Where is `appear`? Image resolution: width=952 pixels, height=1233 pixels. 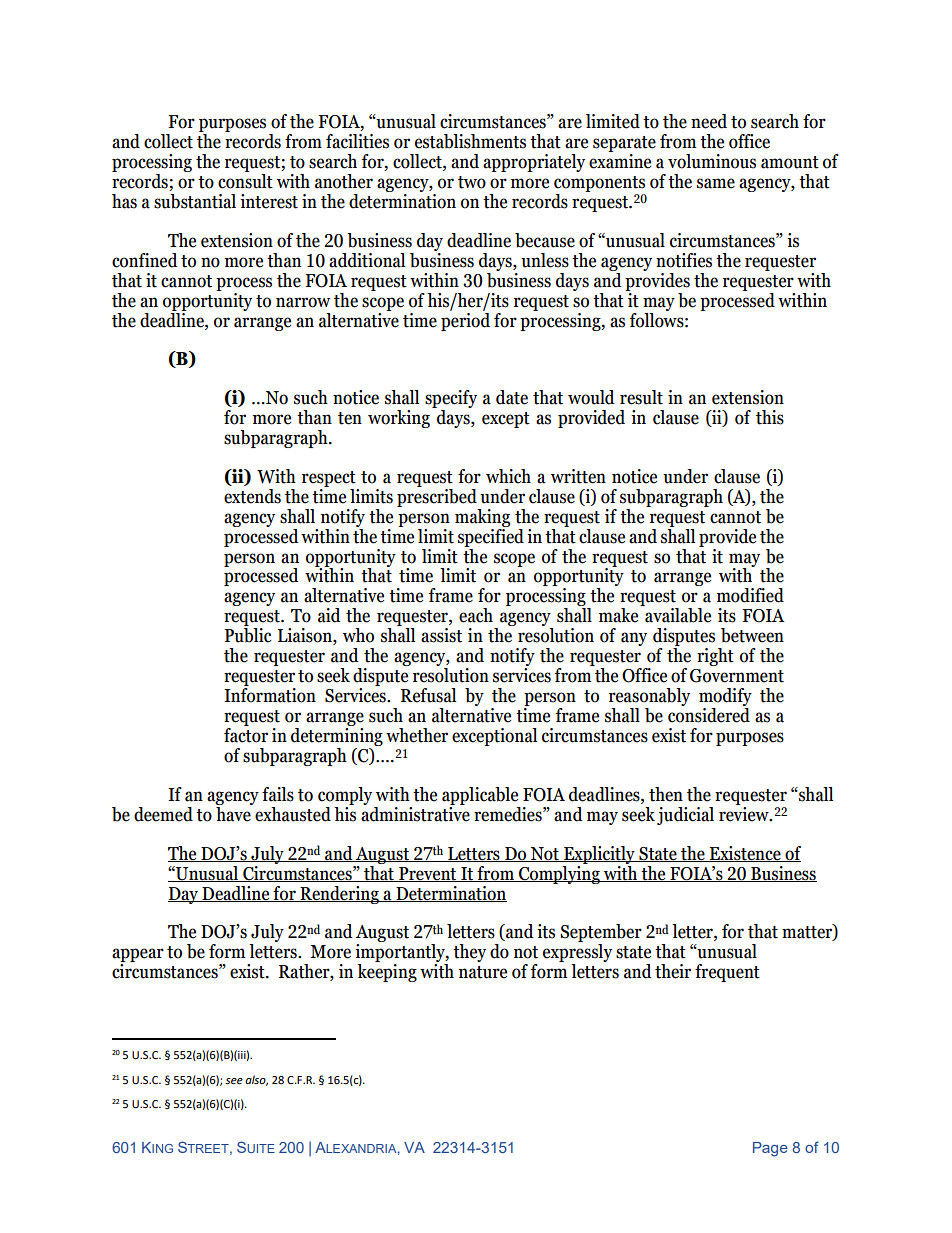 appear is located at coordinates (138, 956).
